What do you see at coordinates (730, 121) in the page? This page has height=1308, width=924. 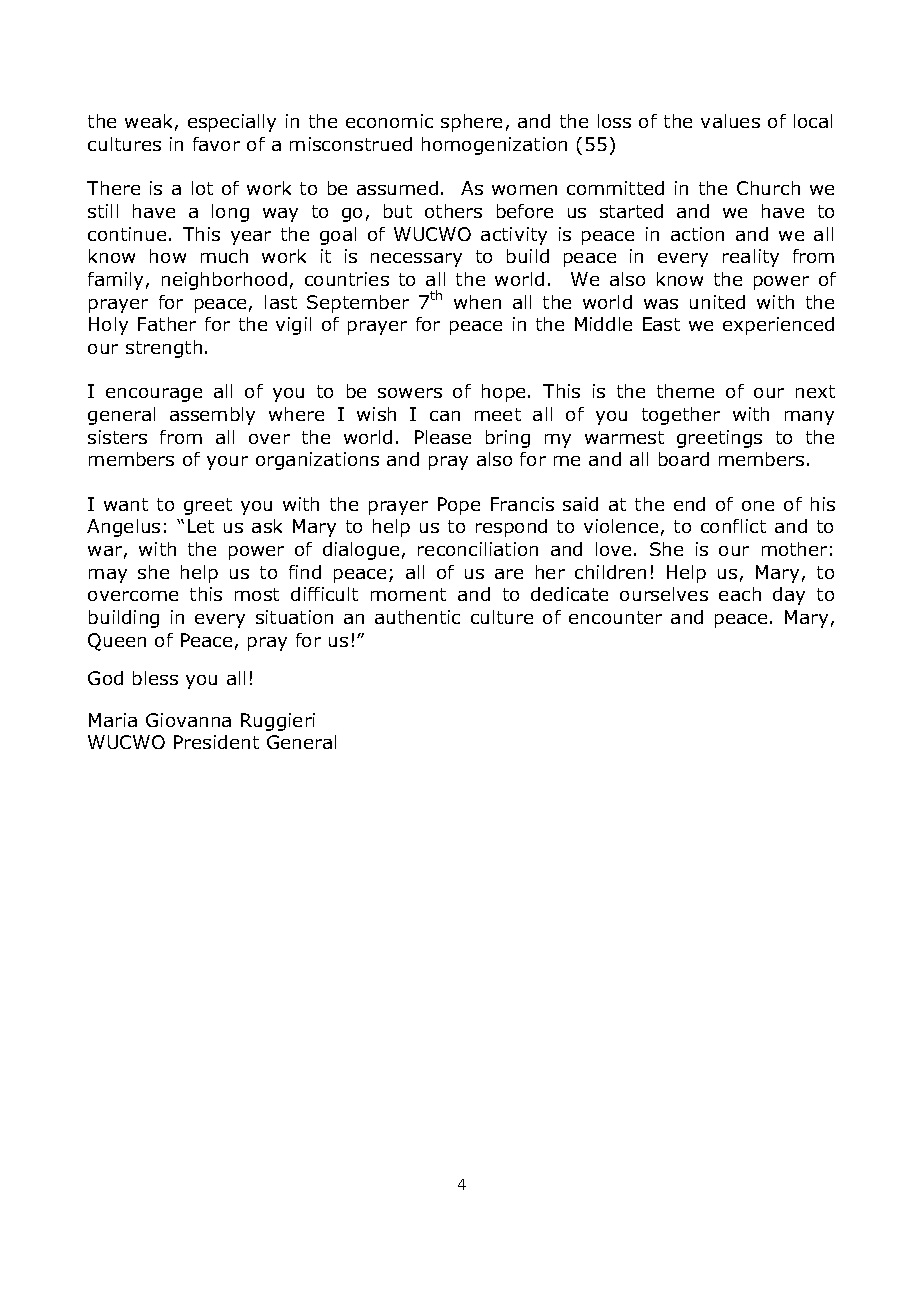 I see `values` at bounding box center [730, 121].
